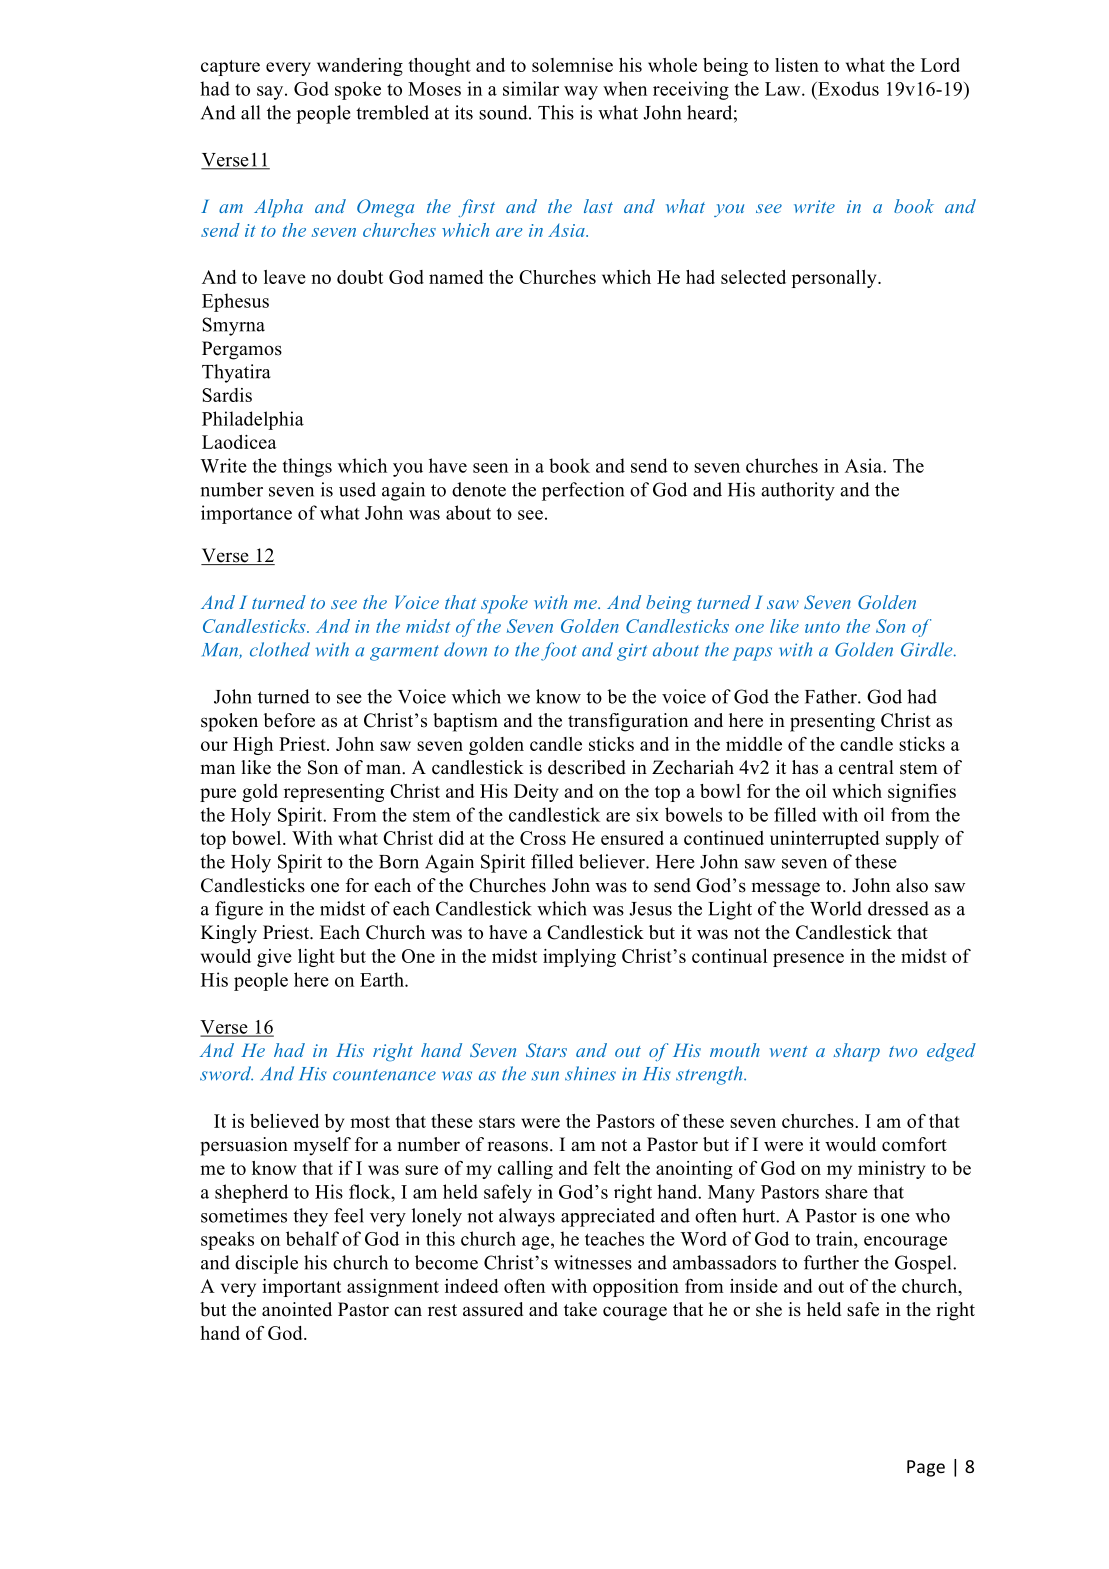  I want to click on wandering, so click(360, 67).
